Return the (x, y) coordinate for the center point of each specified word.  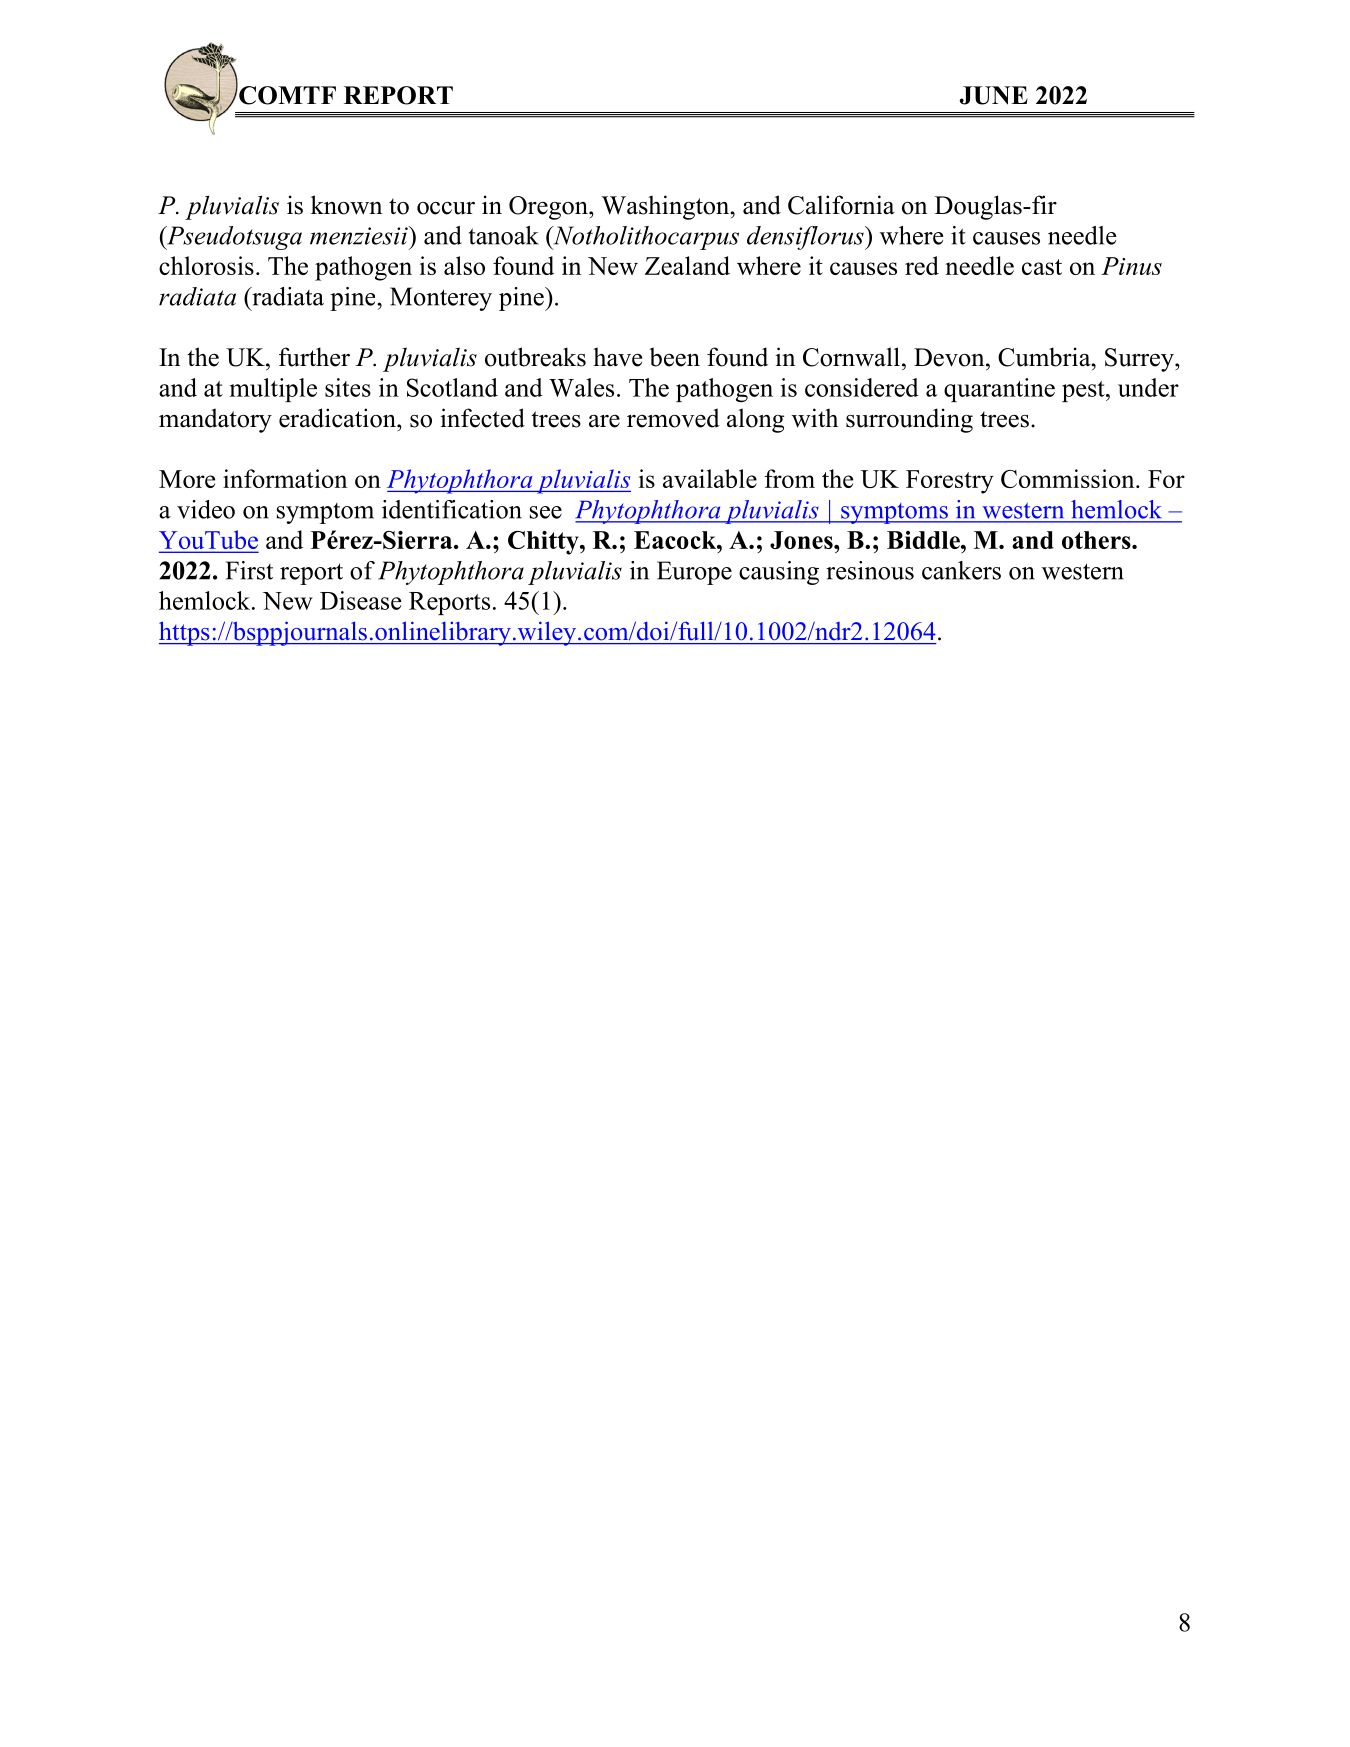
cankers (961, 570)
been (674, 357)
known (346, 205)
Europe (694, 573)
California (841, 205)
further (314, 357)
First (249, 570)
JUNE (994, 95)
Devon (950, 357)
